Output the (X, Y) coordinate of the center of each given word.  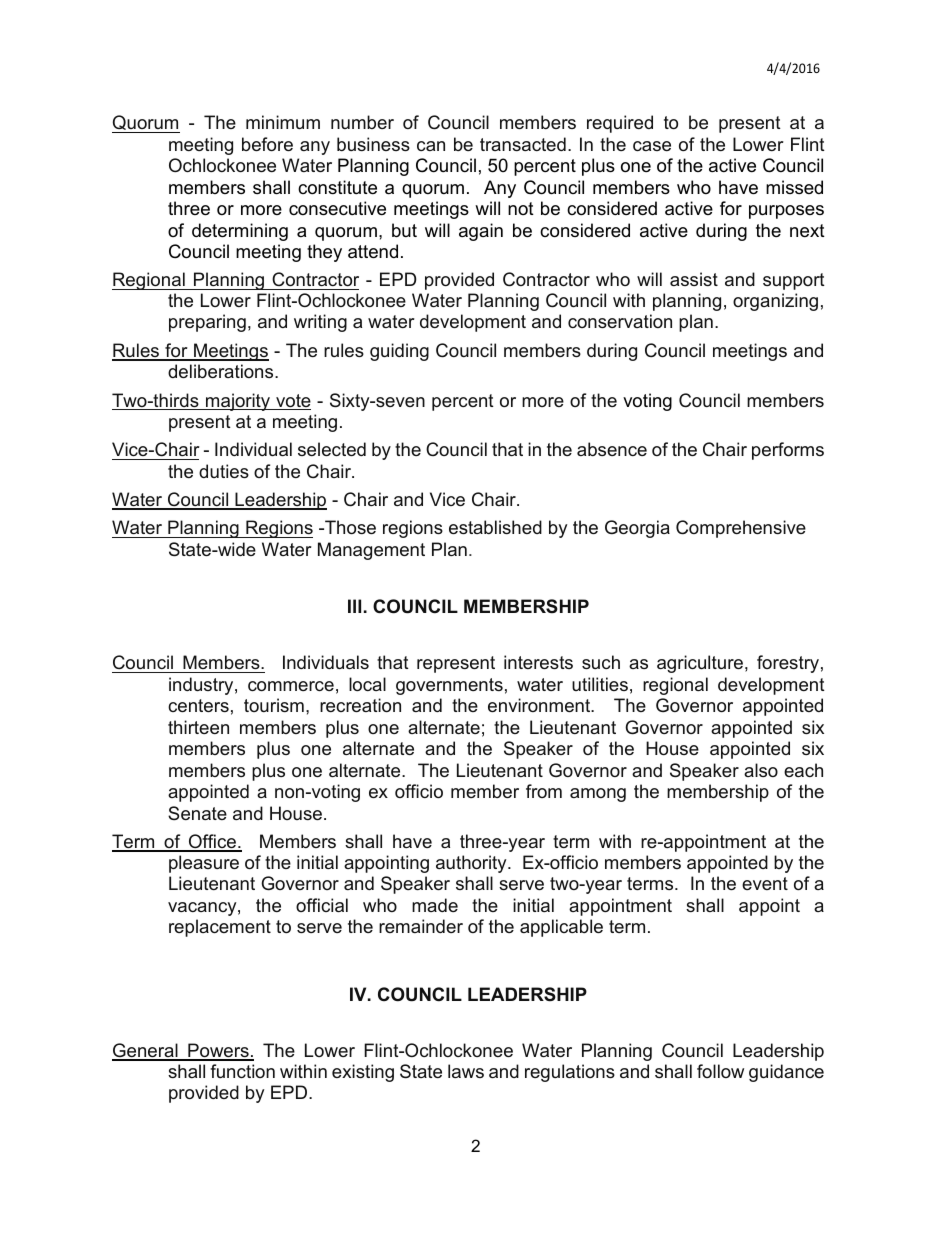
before (267, 144)
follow (720, 1071)
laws (466, 1071)
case (652, 146)
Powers (218, 1051)
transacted (523, 144)
